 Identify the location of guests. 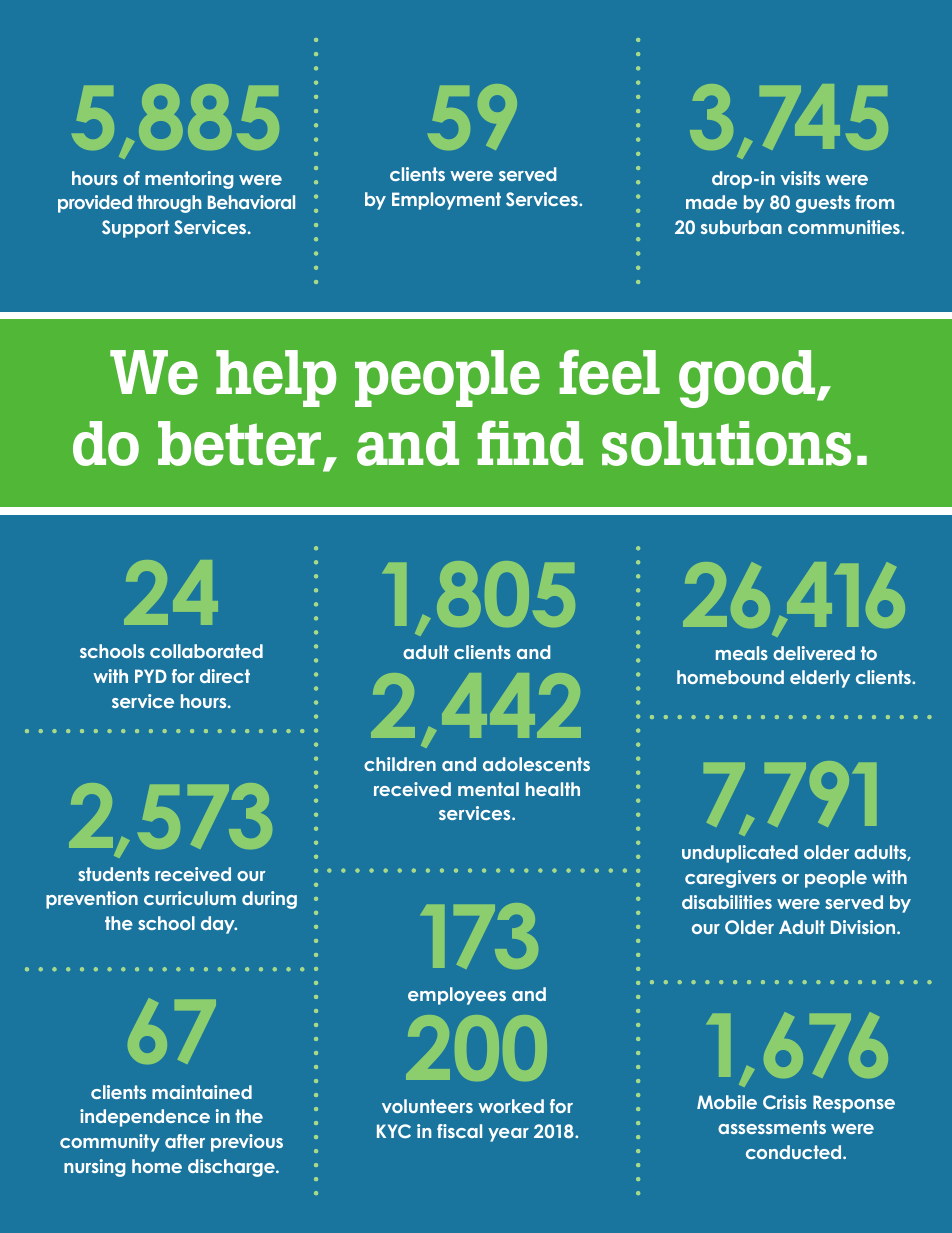
(823, 204).
